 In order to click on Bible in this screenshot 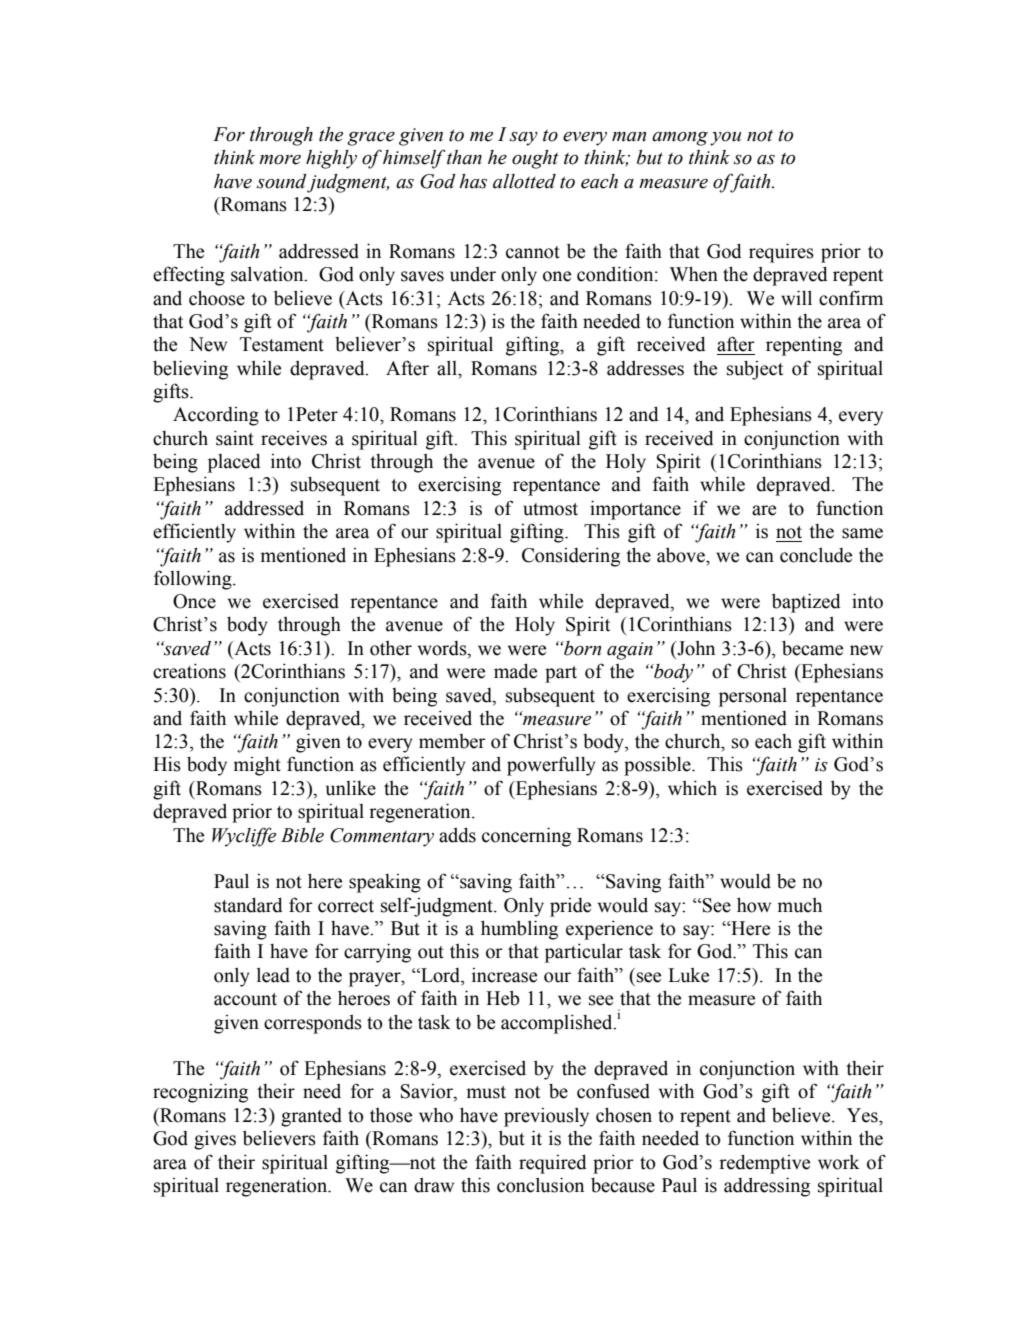, I will do `click(302, 835)`.
